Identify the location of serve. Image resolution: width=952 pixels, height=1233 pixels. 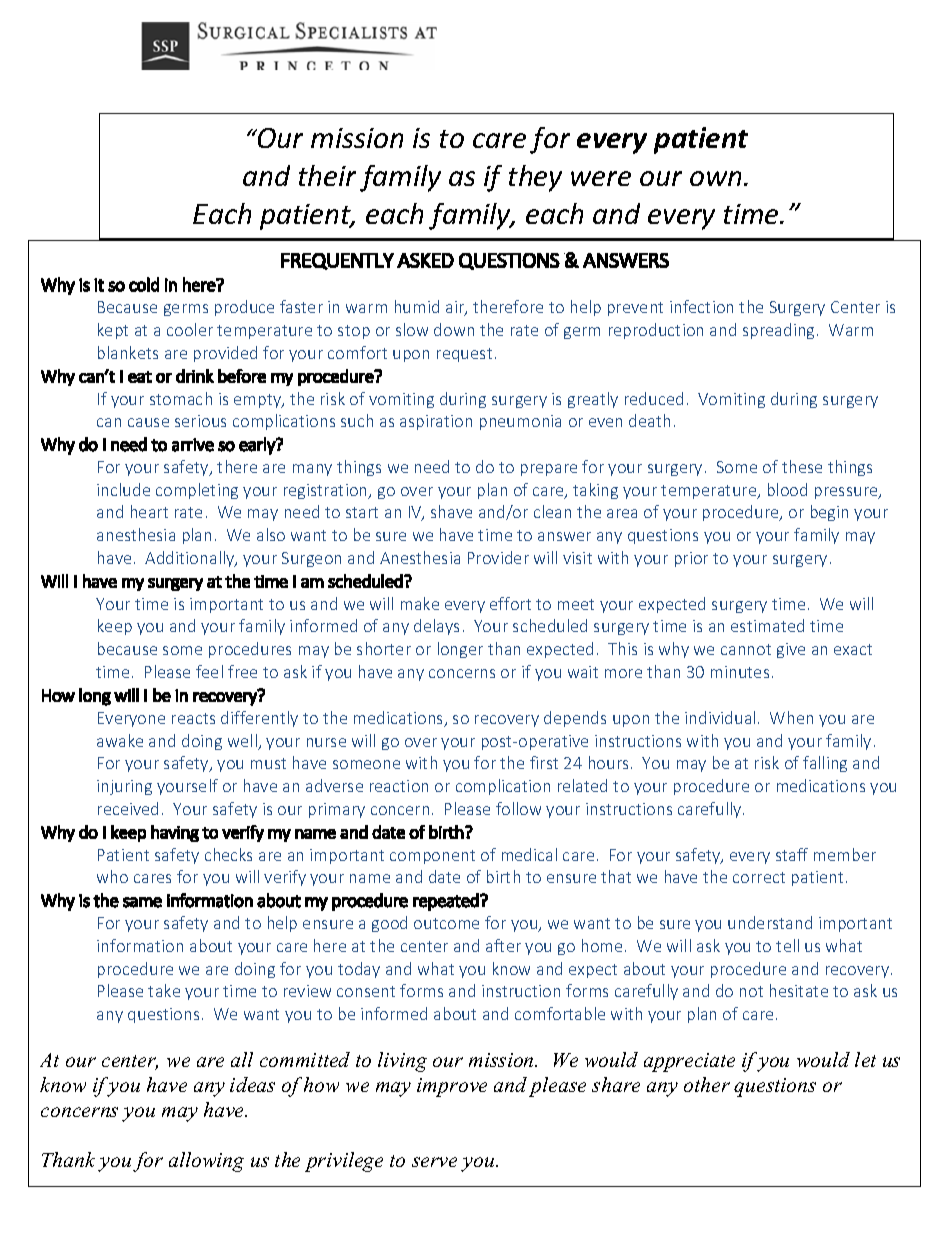
(434, 1162).
